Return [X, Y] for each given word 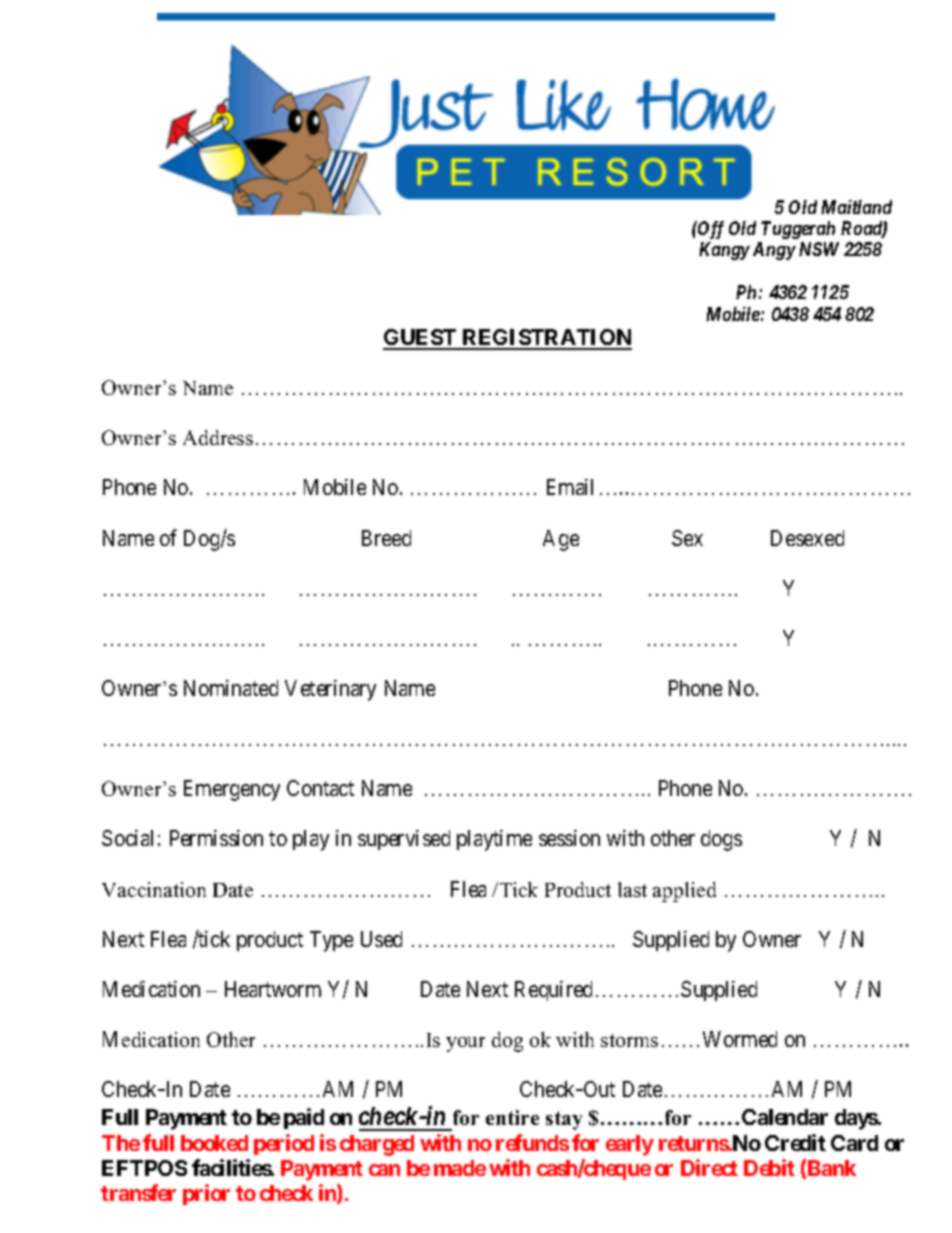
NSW [819, 249]
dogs [721, 840]
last [632, 889]
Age [561, 540]
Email [570, 487]
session [569, 838]
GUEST [421, 339]
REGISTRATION [546, 339]
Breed [386, 538]
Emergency [232, 790]
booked [214, 1143]
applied [684, 892]
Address [218, 437]
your [465, 1044]
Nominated [231, 688]
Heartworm [273, 989]
